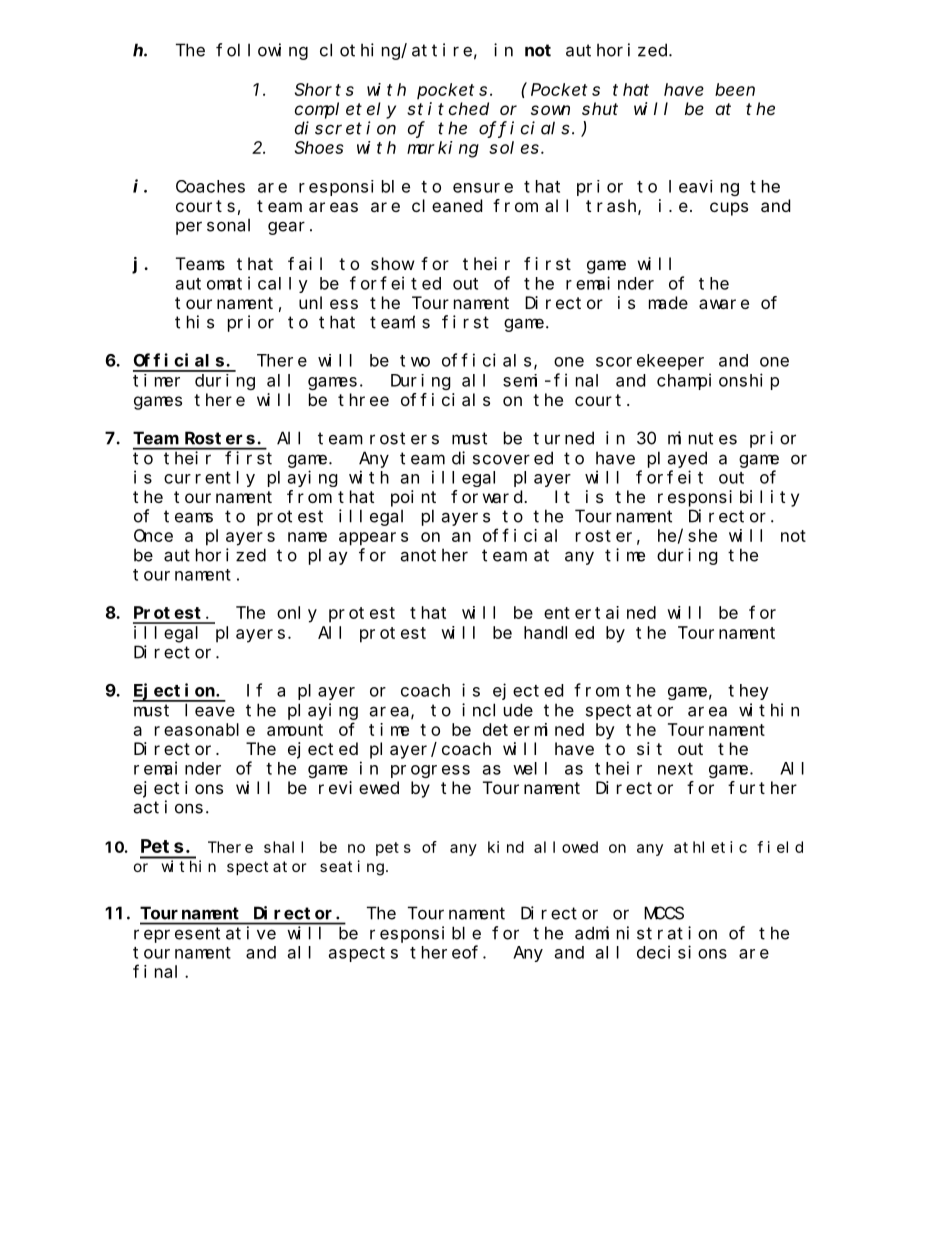 This screenshot has height=1233, width=952. What do you see at coordinates (363, 954) in the screenshot?
I see `aspects` at bounding box center [363, 954].
